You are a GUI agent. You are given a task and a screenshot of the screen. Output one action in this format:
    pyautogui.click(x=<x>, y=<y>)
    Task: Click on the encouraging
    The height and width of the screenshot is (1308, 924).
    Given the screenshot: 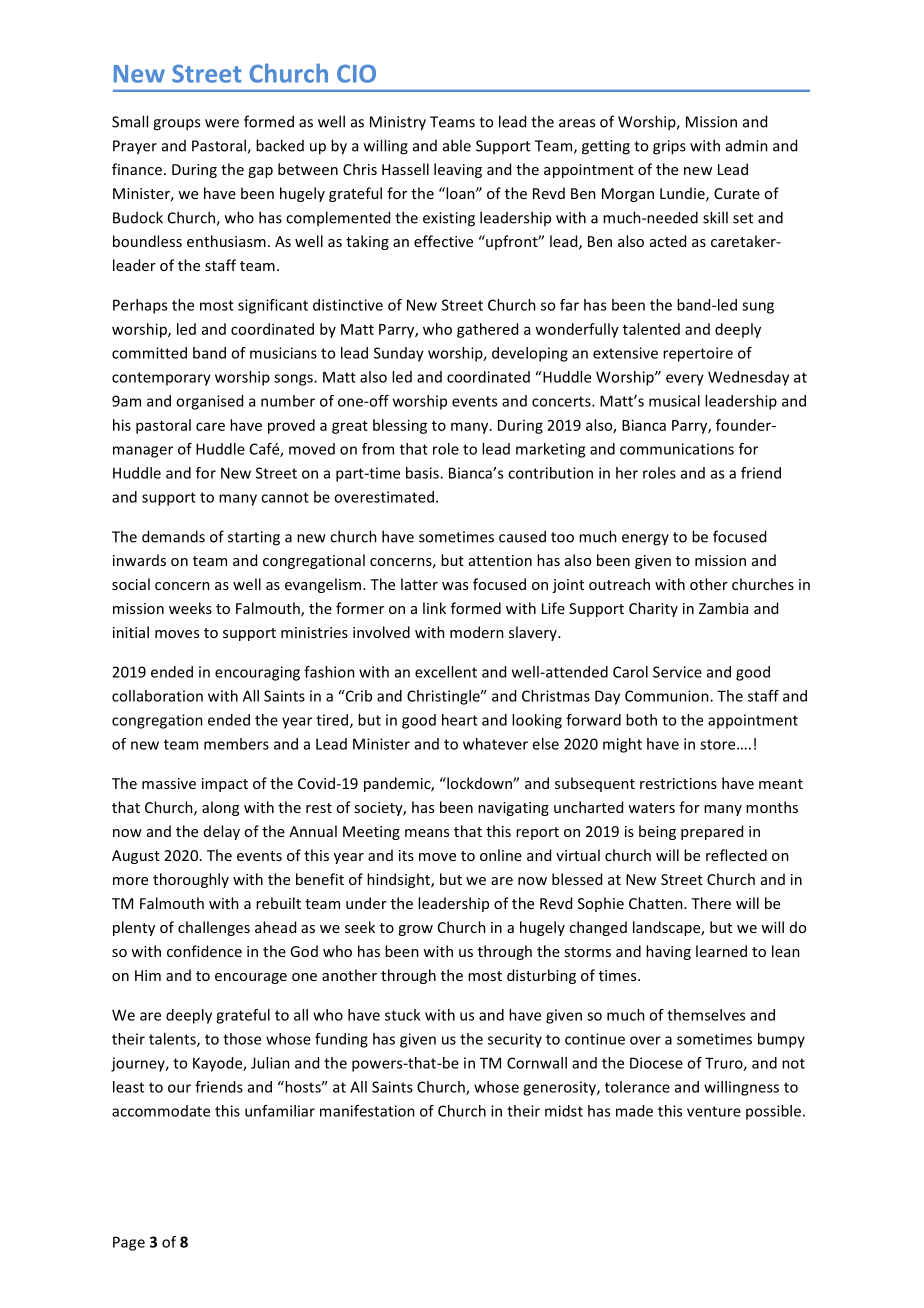 What is the action you would take?
    pyautogui.click(x=257, y=673)
